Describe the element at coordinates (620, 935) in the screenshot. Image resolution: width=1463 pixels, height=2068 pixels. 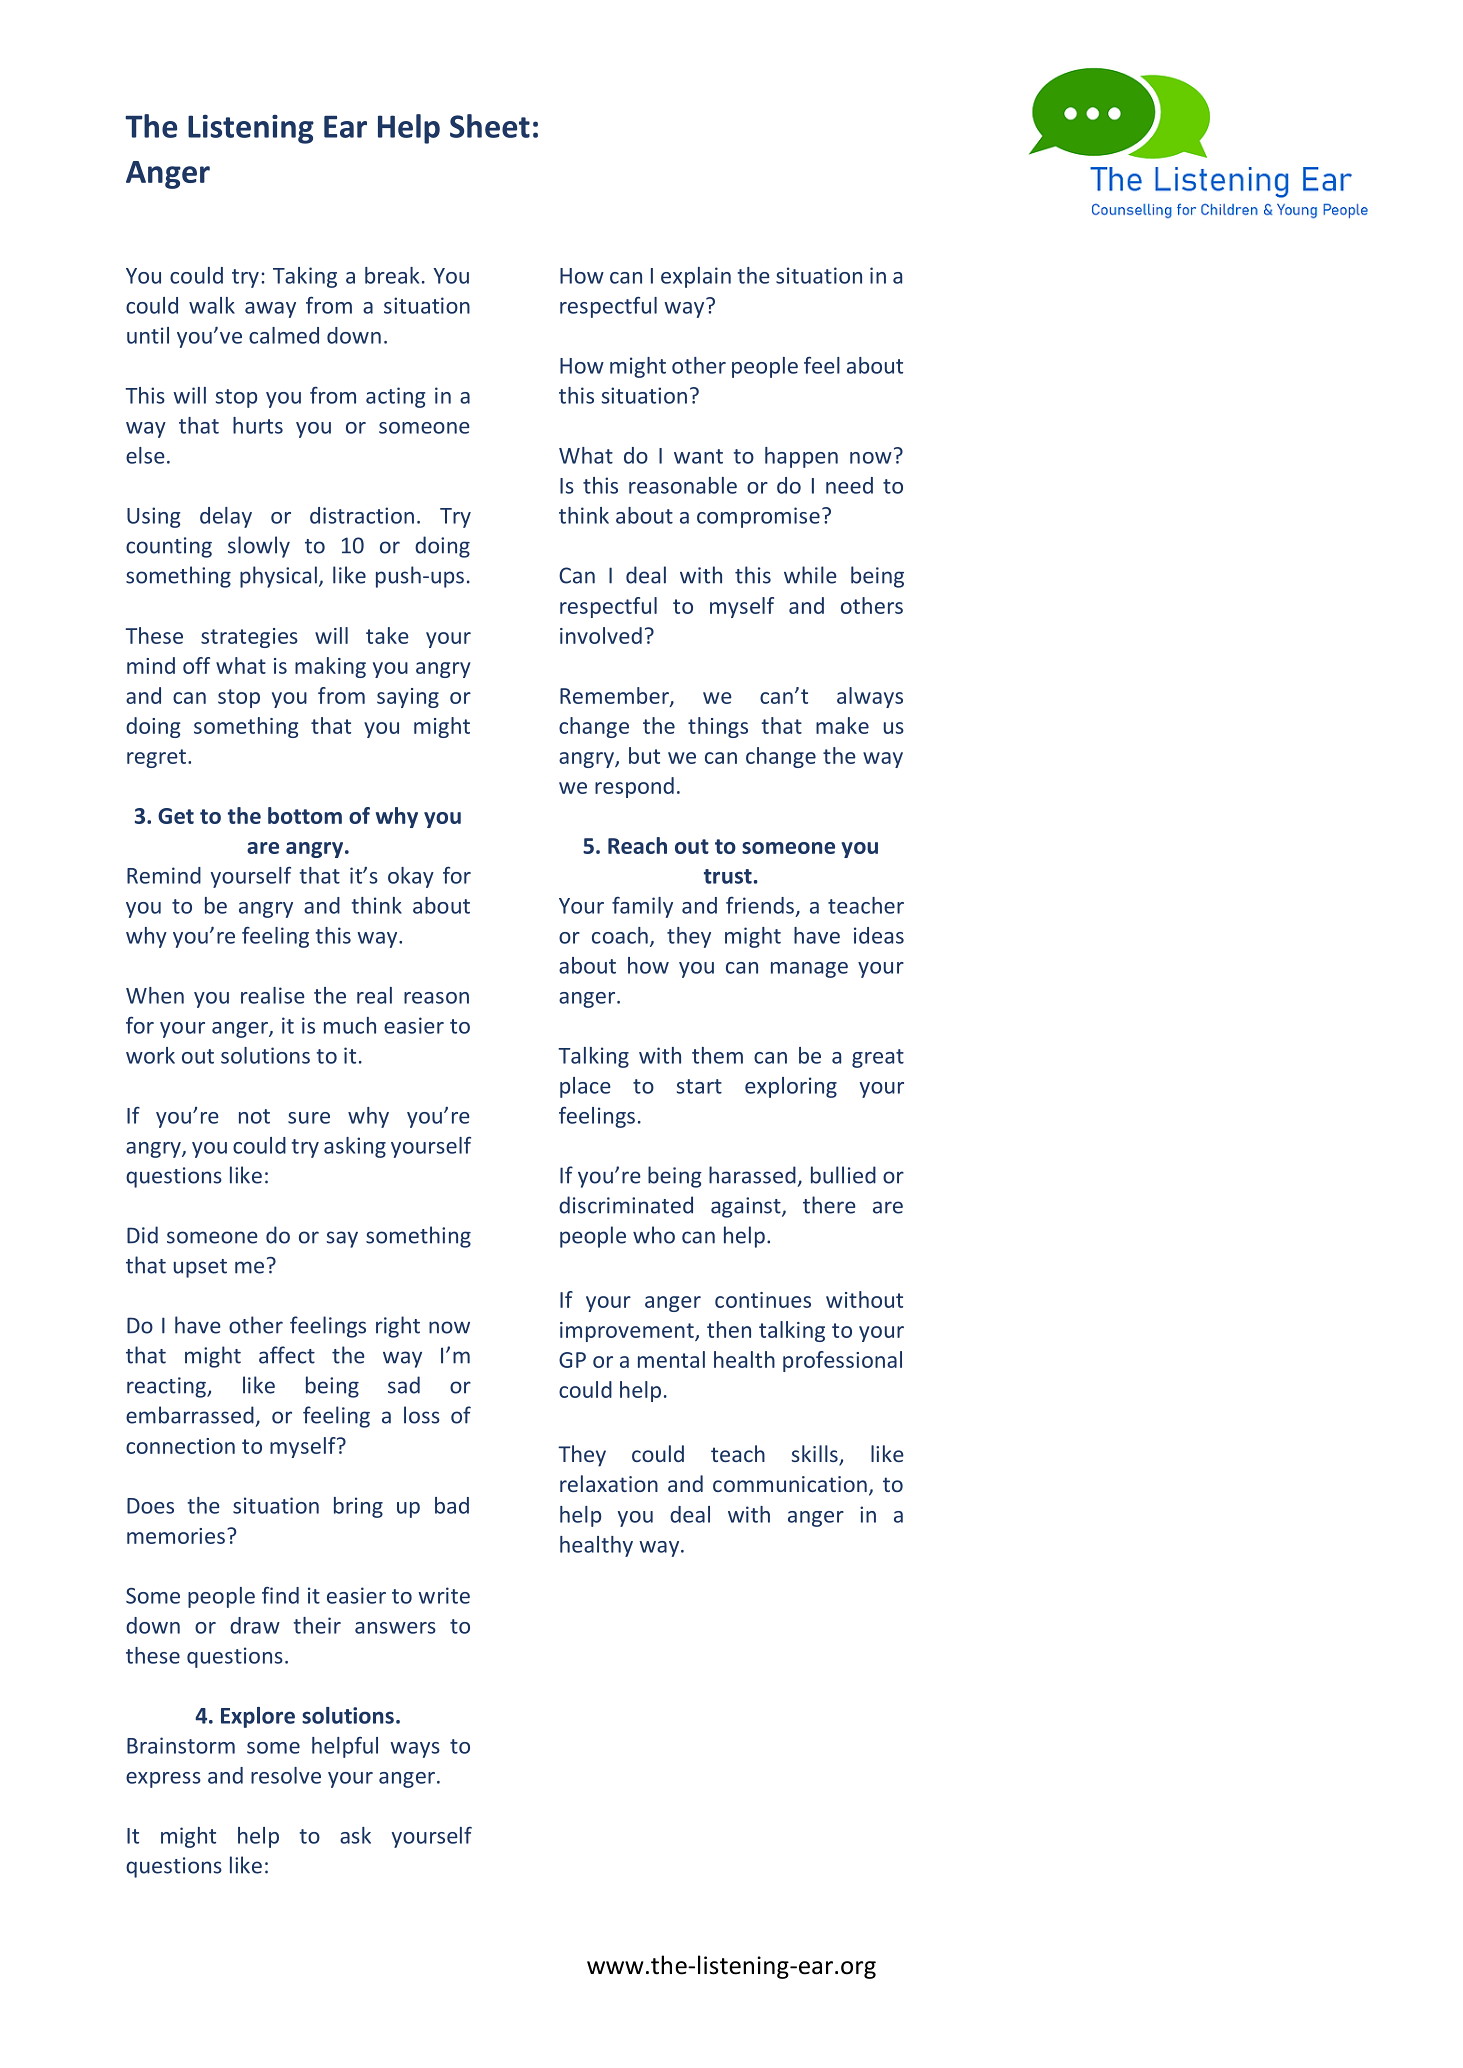
I see `coach` at that location.
